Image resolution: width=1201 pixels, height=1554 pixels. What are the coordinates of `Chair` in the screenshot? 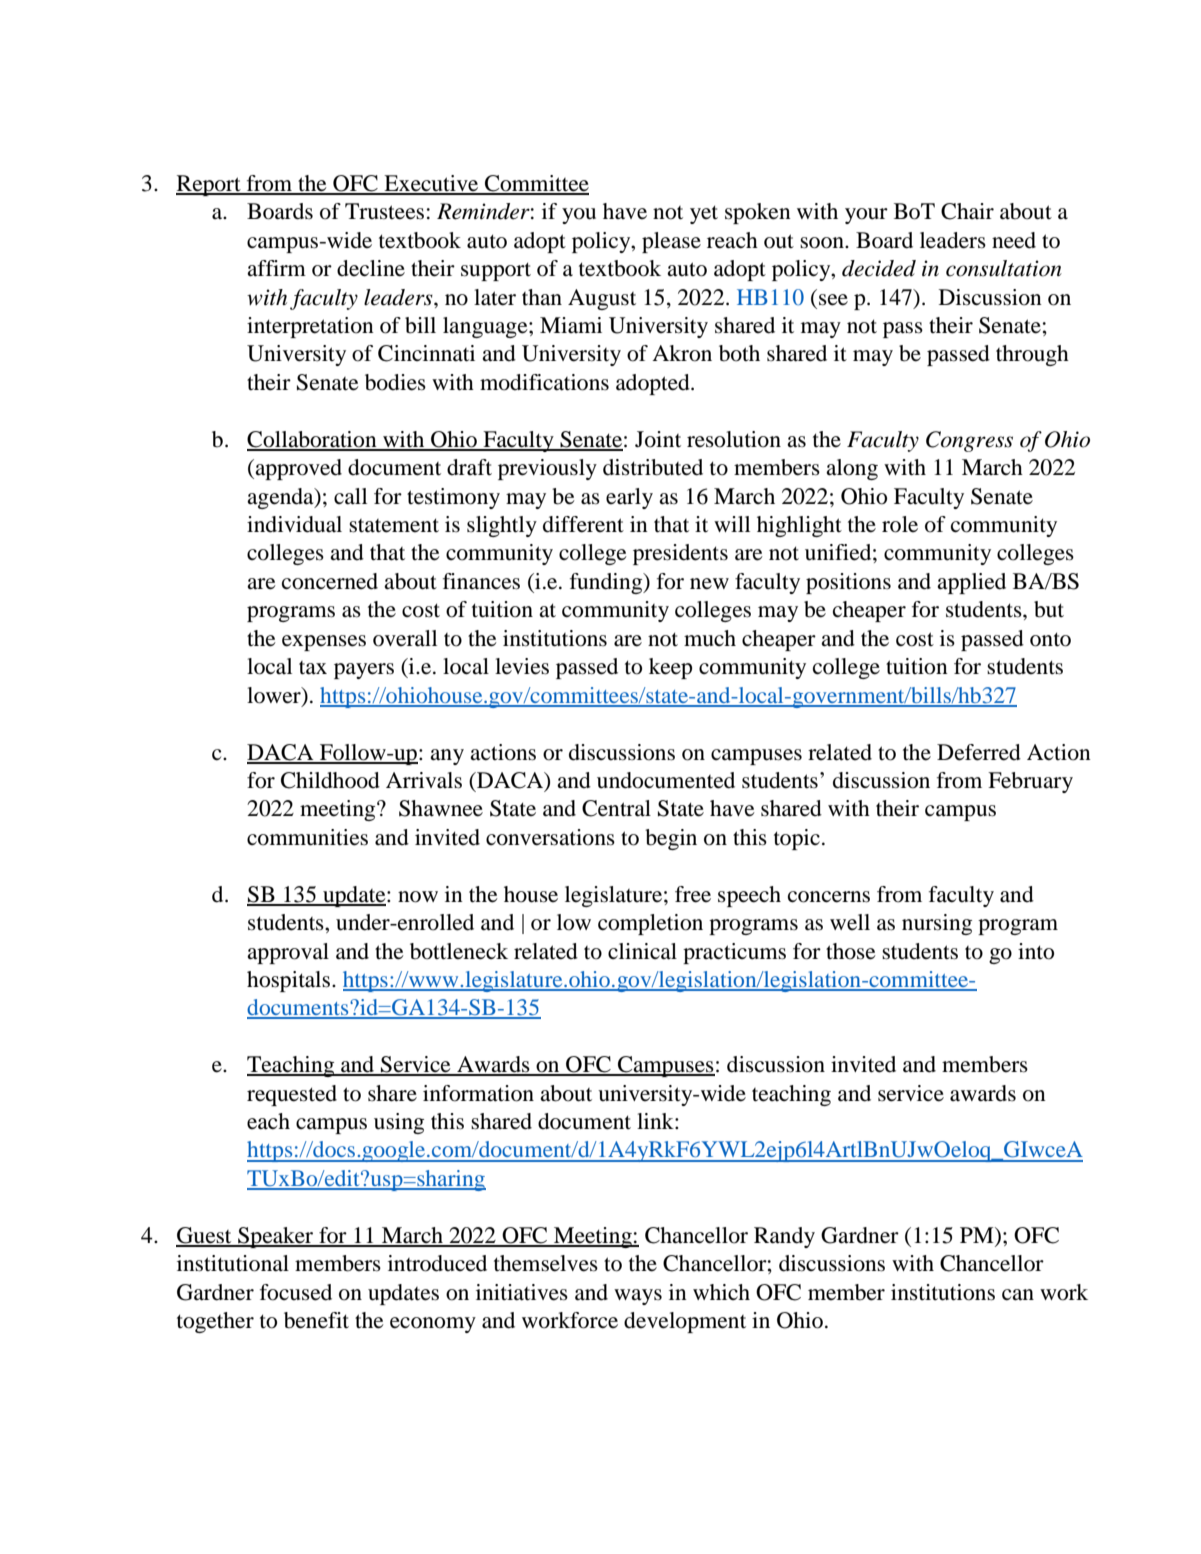 It's located at (967, 211).
